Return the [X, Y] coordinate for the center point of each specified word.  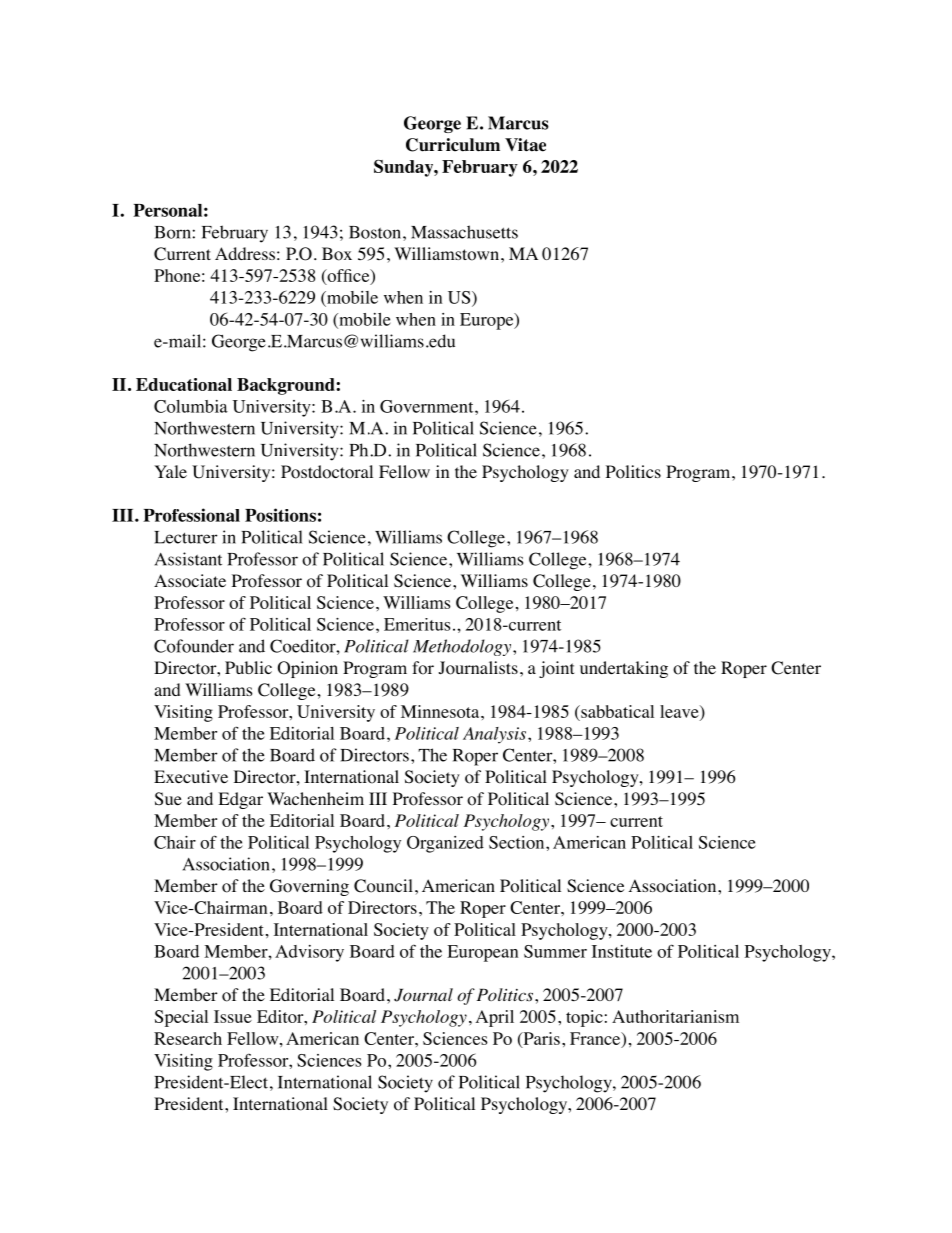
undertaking [624, 669]
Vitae [525, 145]
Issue [233, 1016]
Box [337, 254]
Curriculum [453, 145]
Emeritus [417, 624]
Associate [190, 581]
